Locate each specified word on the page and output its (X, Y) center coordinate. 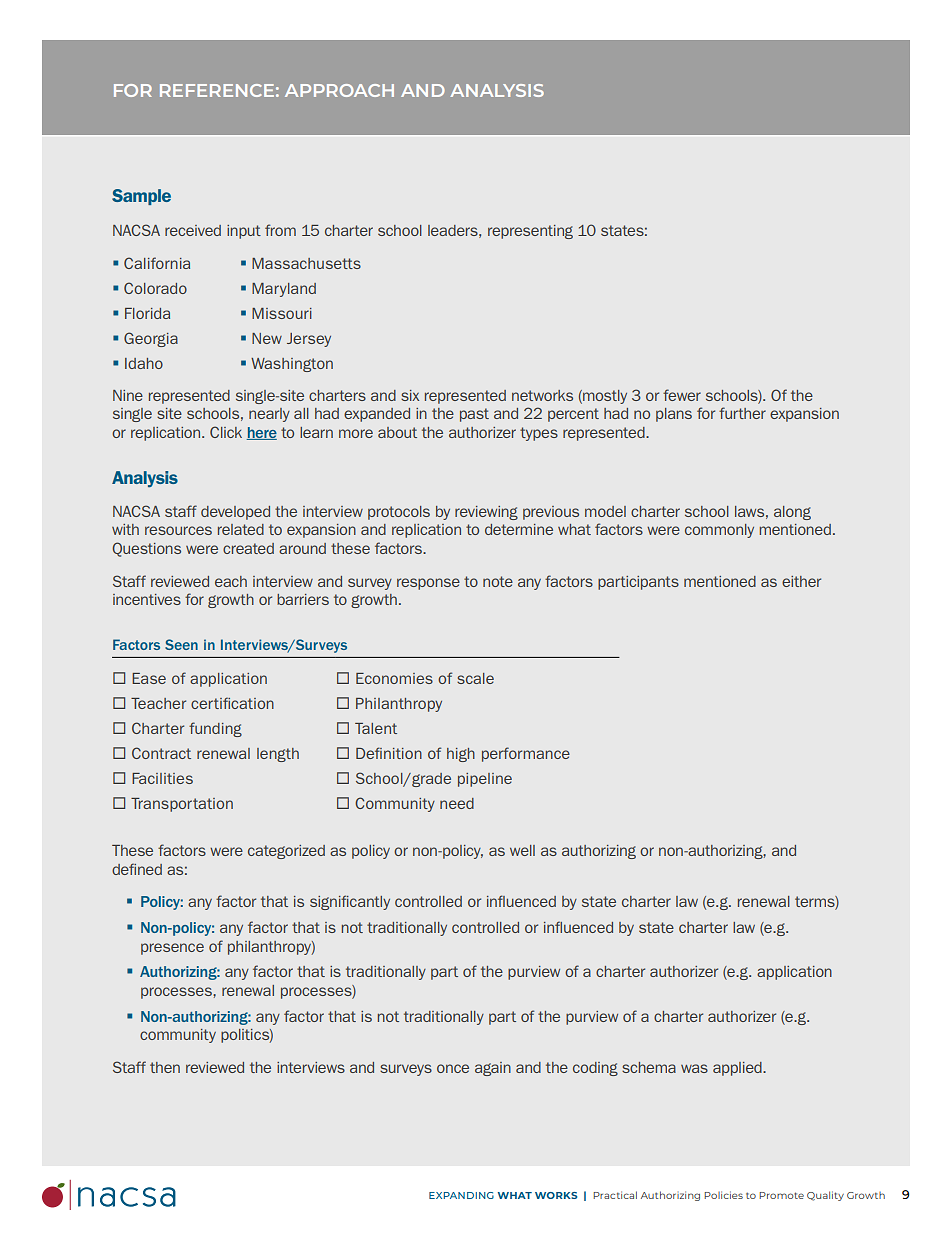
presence (172, 949)
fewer (682, 395)
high (461, 755)
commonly (719, 531)
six (410, 395)
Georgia (151, 339)
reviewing (486, 513)
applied (738, 1069)
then (165, 1067)
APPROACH (339, 90)
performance (526, 754)
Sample (141, 197)
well (522, 850)
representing (530, 232)
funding (215, 729)
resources (178, 530)
